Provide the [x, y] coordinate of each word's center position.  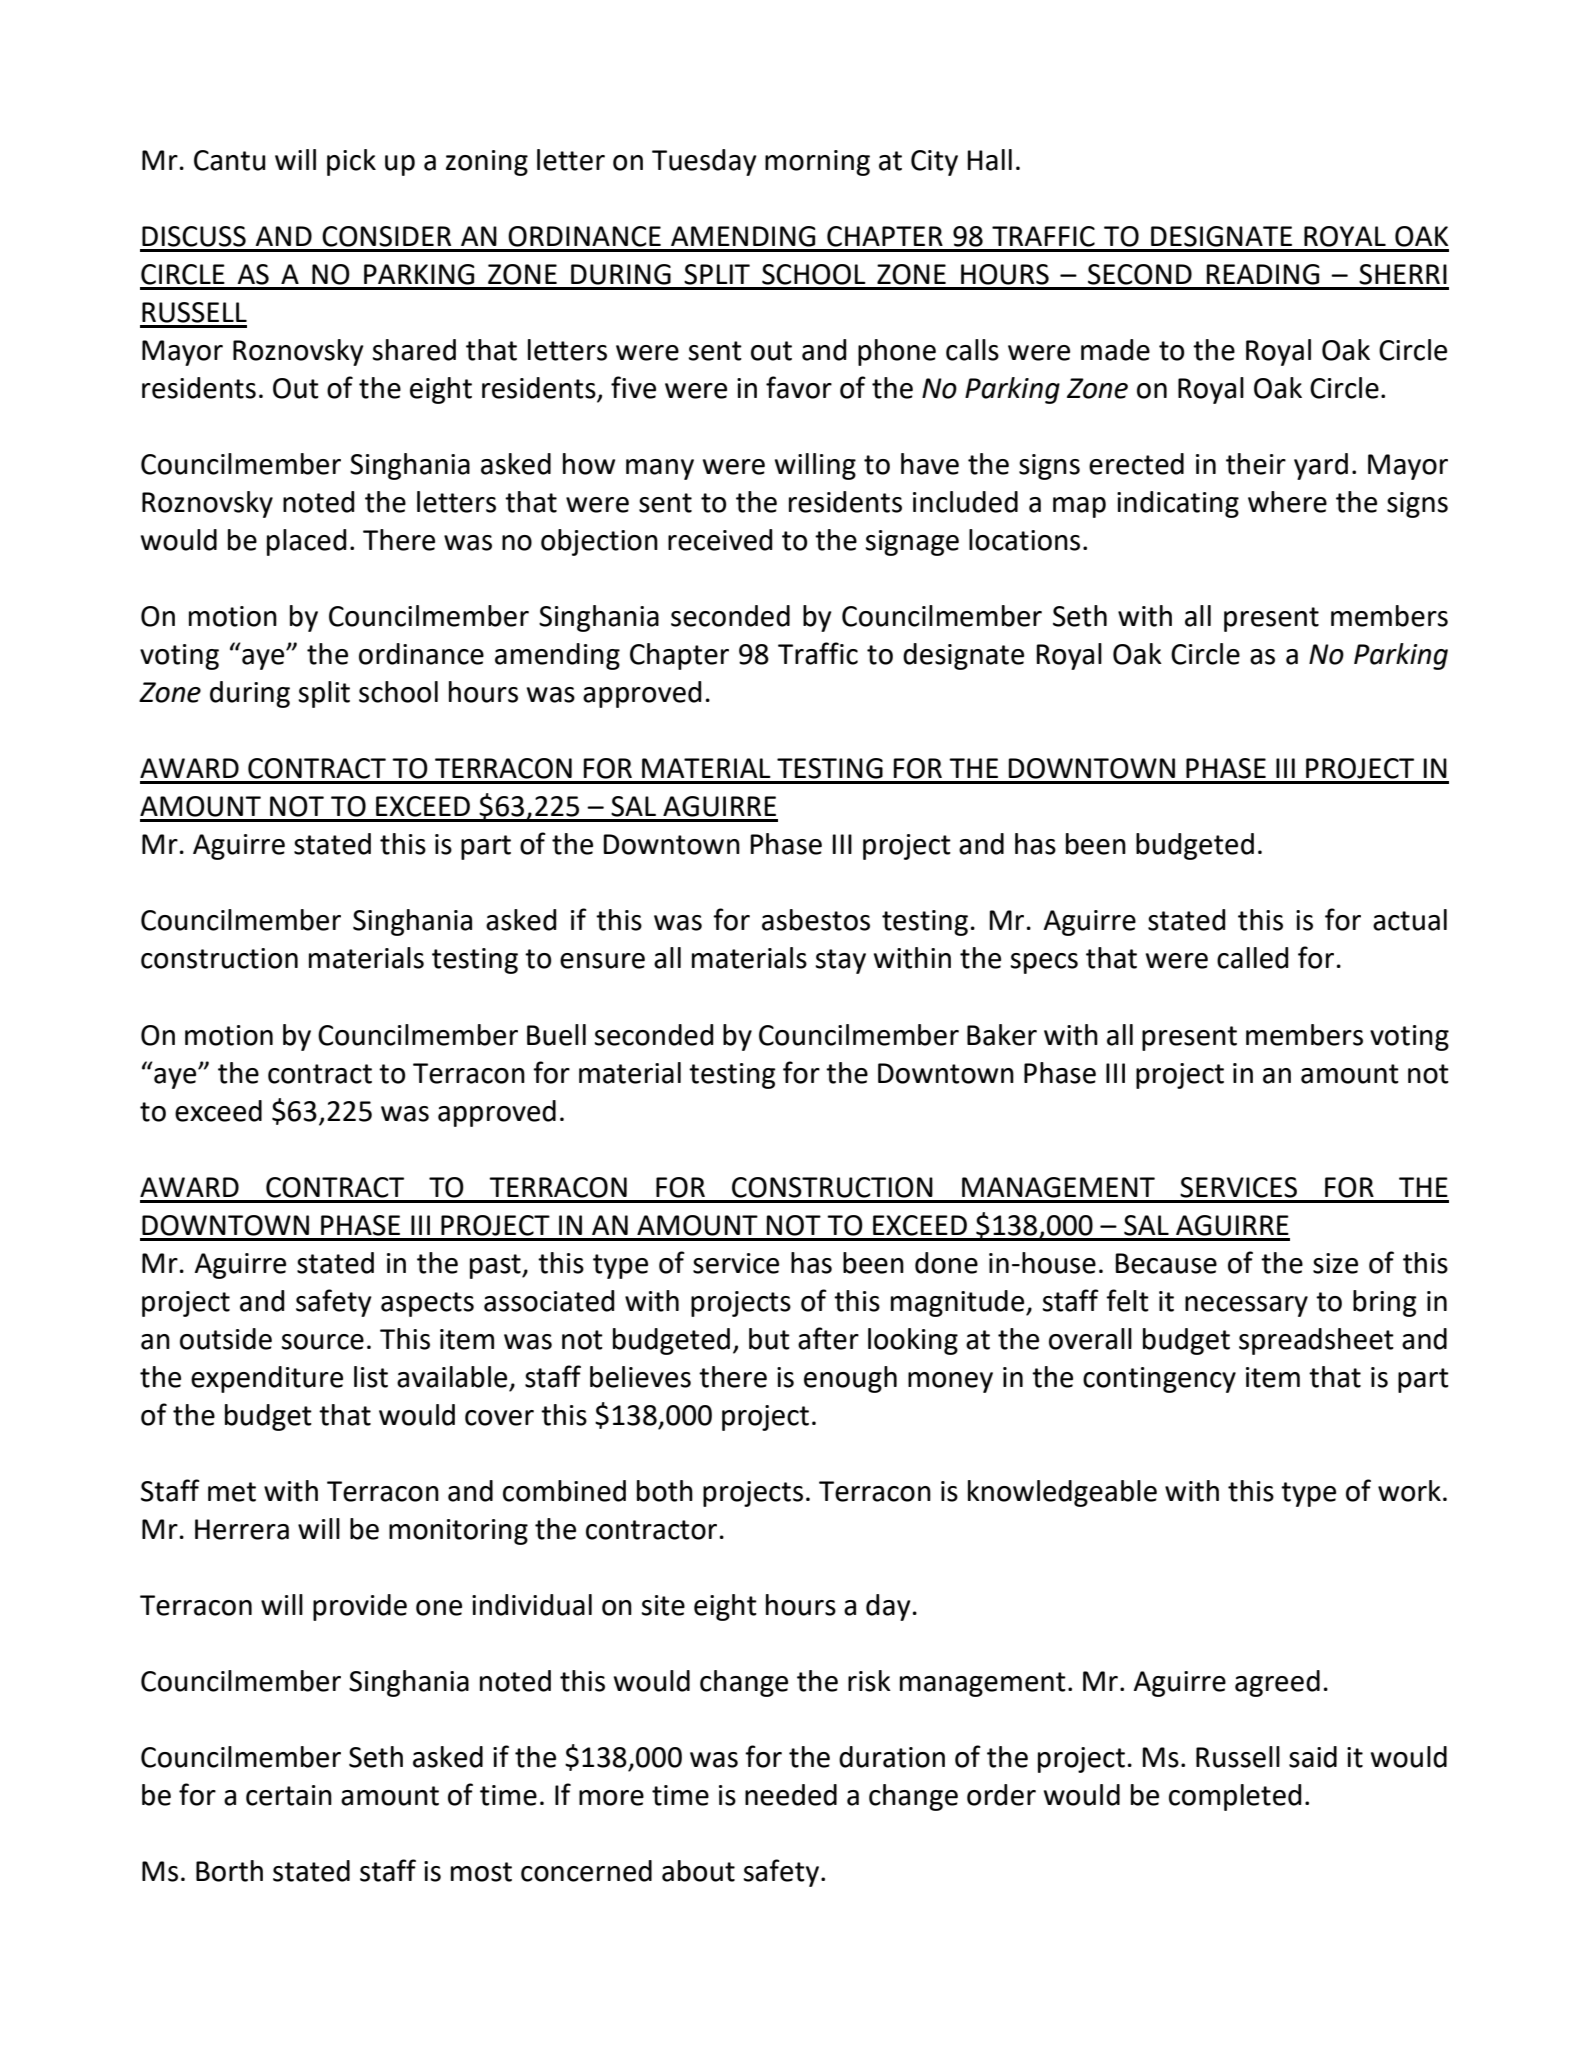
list [371, 1377]
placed [306, 542]
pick [351, 162]
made [1115, 350]
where [1287, 502]
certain [289, 1795]
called [1252, 958]
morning [817, 163]
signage [912, 543]
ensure [602, 961]
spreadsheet [1316, 1341]
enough [850, 1379]
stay [841, 961]
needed [791, 1795]
